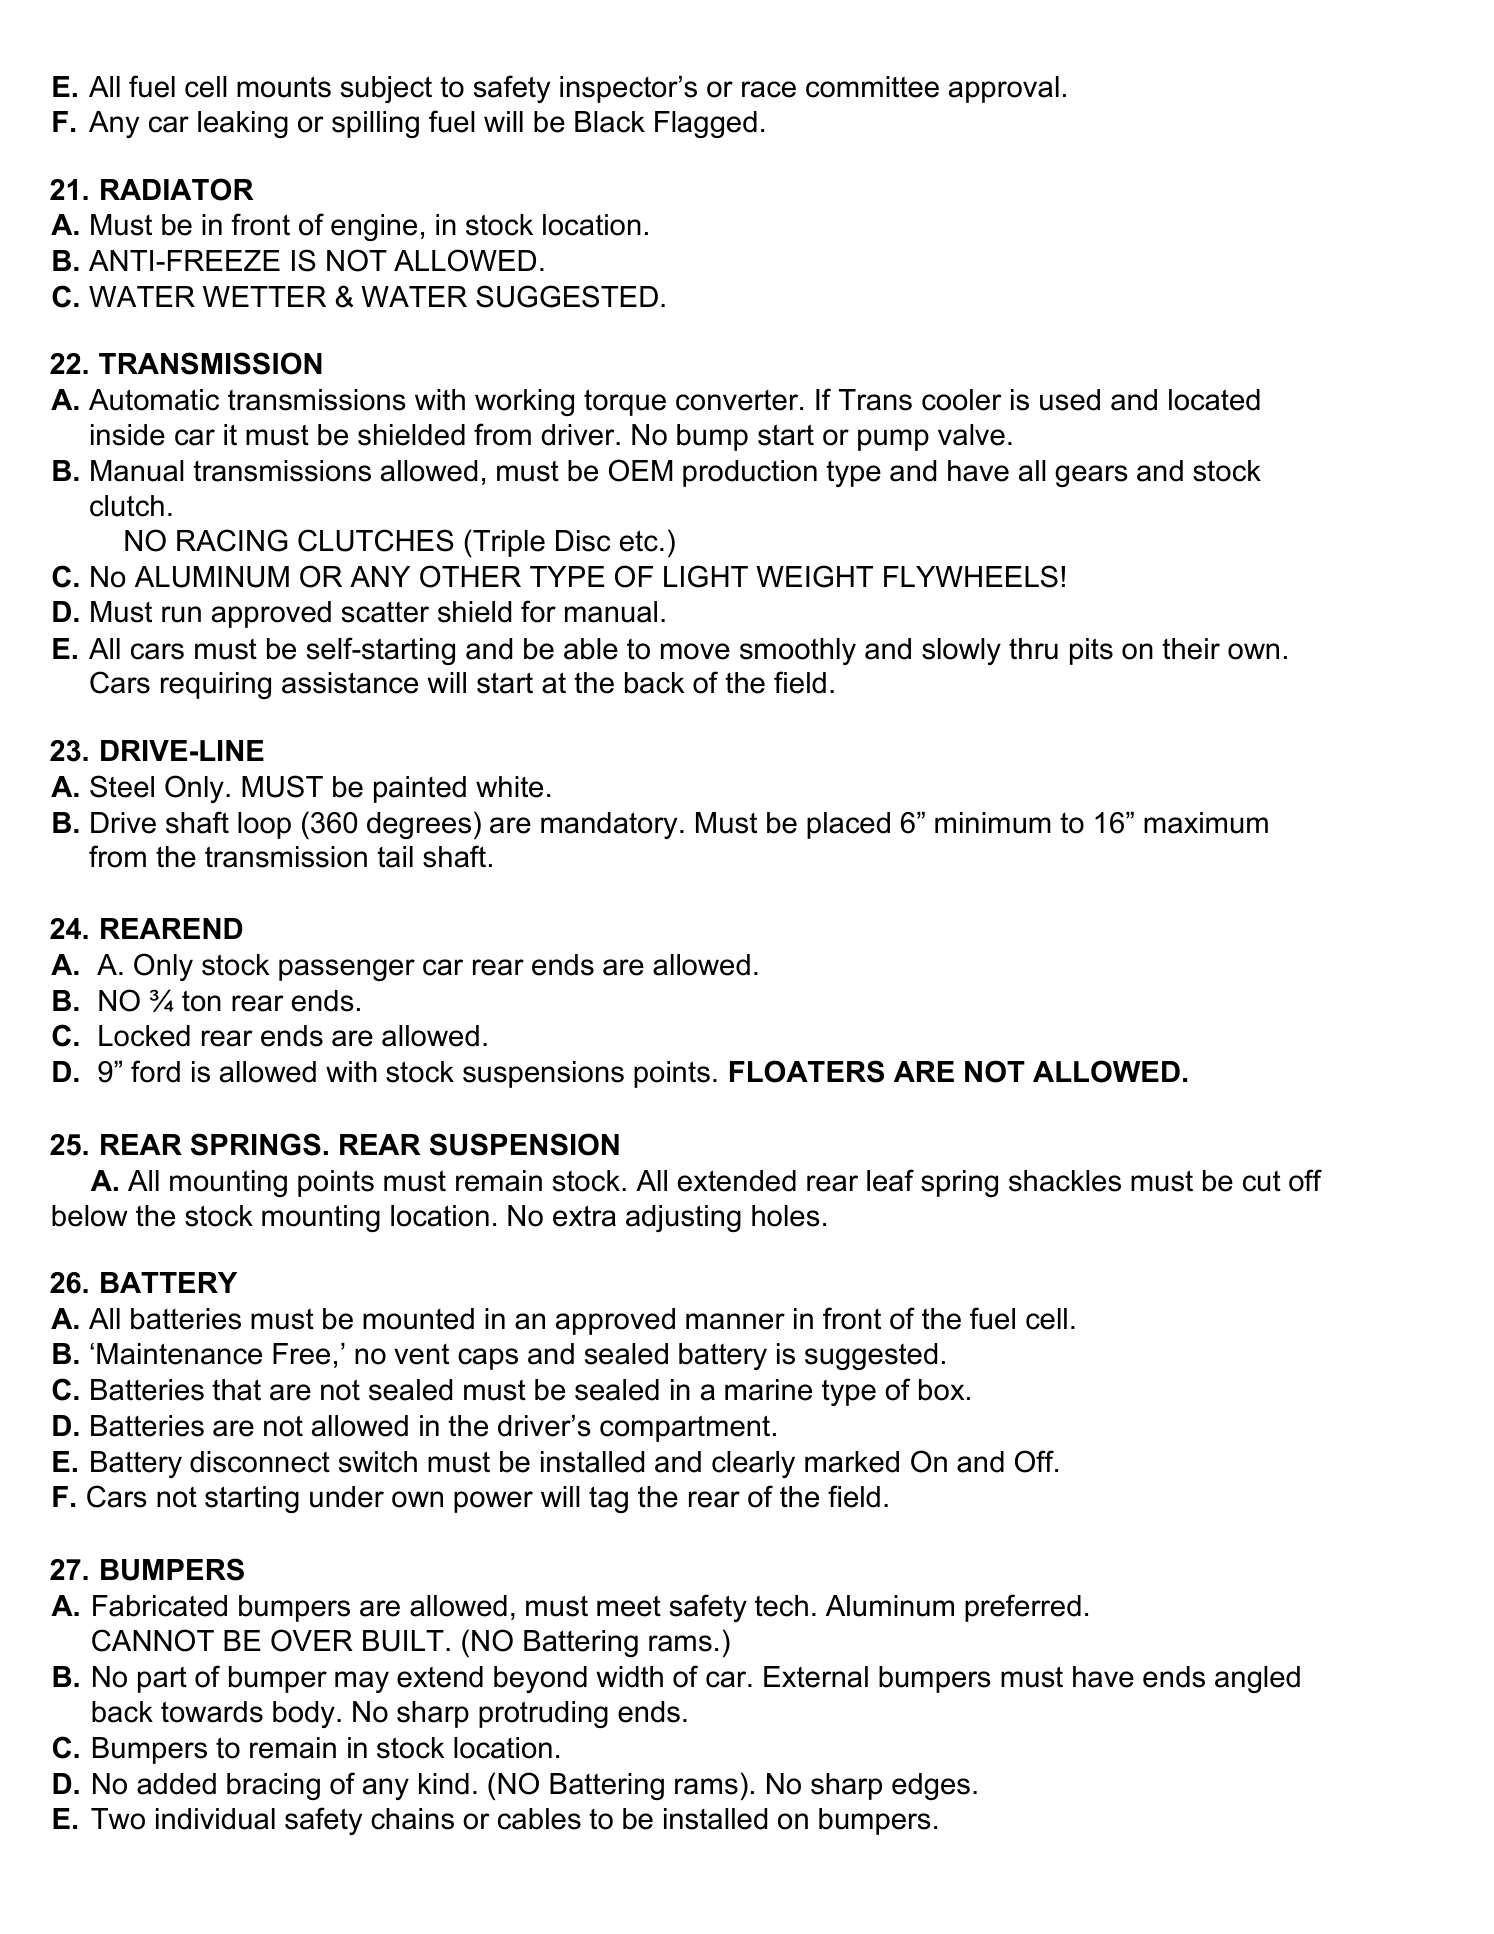 Image resolution: width=1494 pixels, height=1934 pixels. What do you see at coordinates (706, 124) in the image?
I see `Flagged` at bounding box center [706, 124].
